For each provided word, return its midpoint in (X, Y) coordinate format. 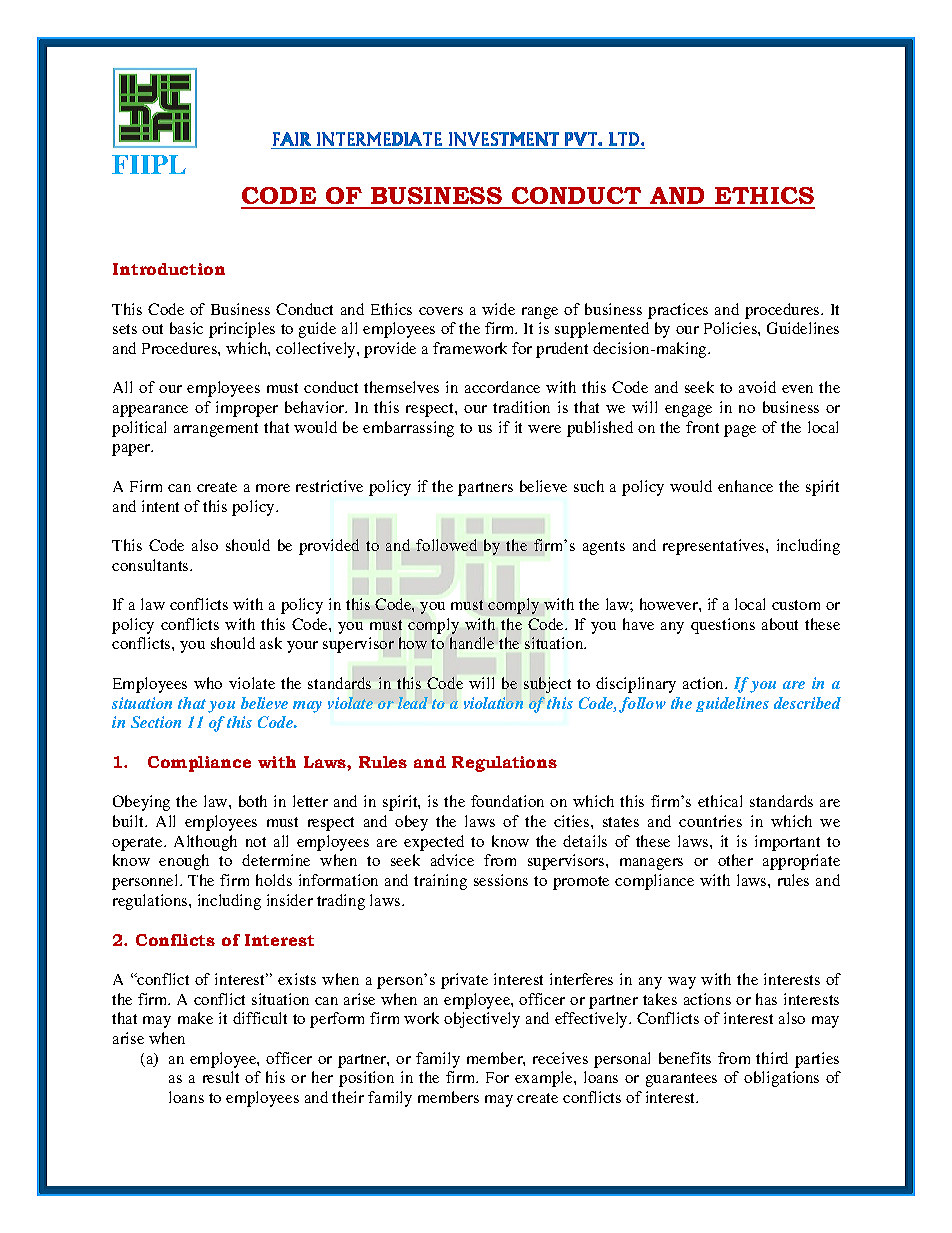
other (735, 860)
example (545, 1079)
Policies (731, 328)
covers (441, 311)
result (221, 1077)
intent (160, 506)
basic (186, 328)
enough (184, 862)
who (208, 683)
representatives (715, 547)
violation (493, 703)
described (807, 703)
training (440, 882)
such (589, 486)
